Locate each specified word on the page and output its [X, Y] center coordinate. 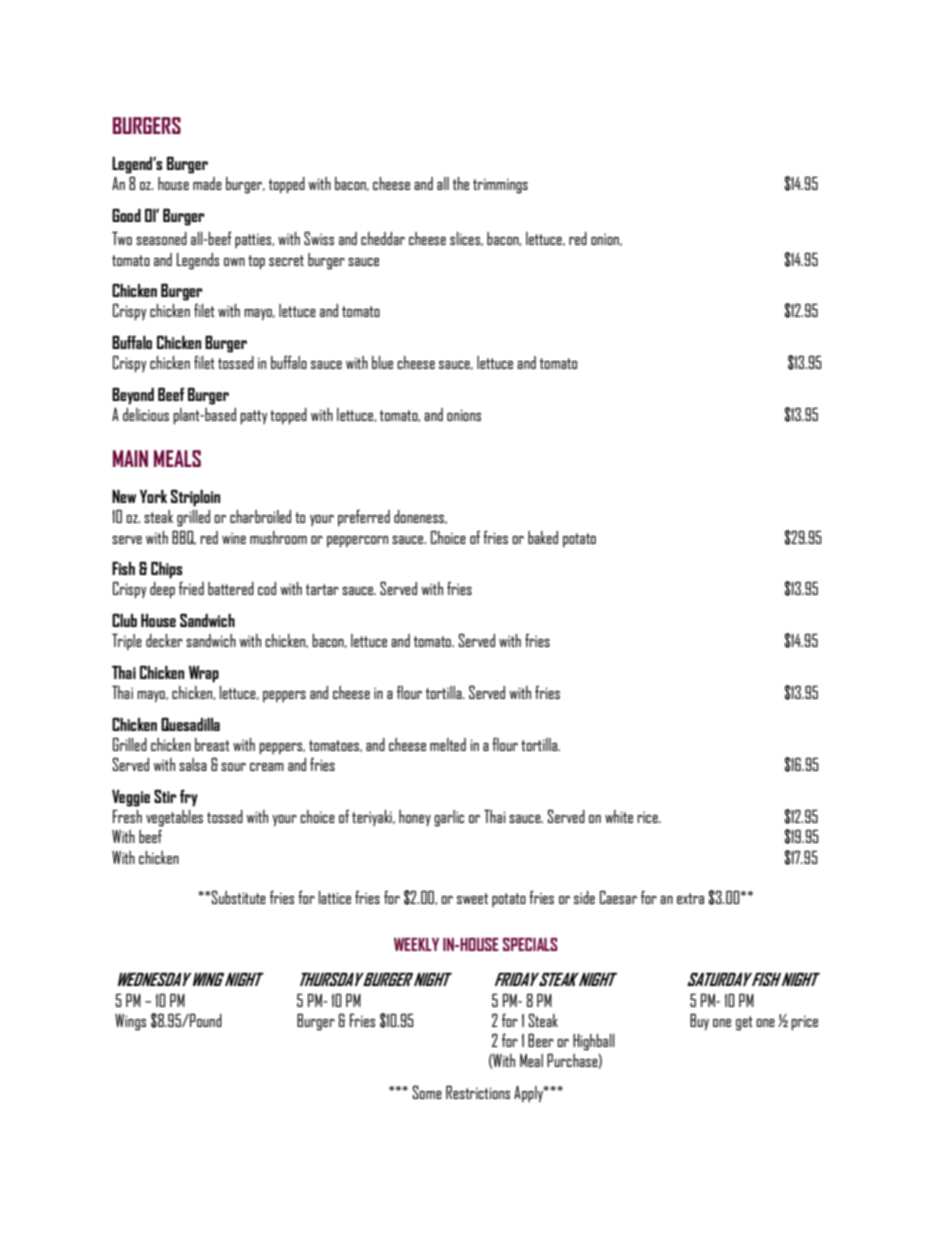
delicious [146, 414]
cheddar [383, 238]
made [207, 183]
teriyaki [373, 818]
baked [543, 537]
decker [164, 640]
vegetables [174, 818]
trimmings [500, 186]
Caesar [618, 897]
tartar [322, 589]
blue [382, 362]
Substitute [238, 897]
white [619, 816]
